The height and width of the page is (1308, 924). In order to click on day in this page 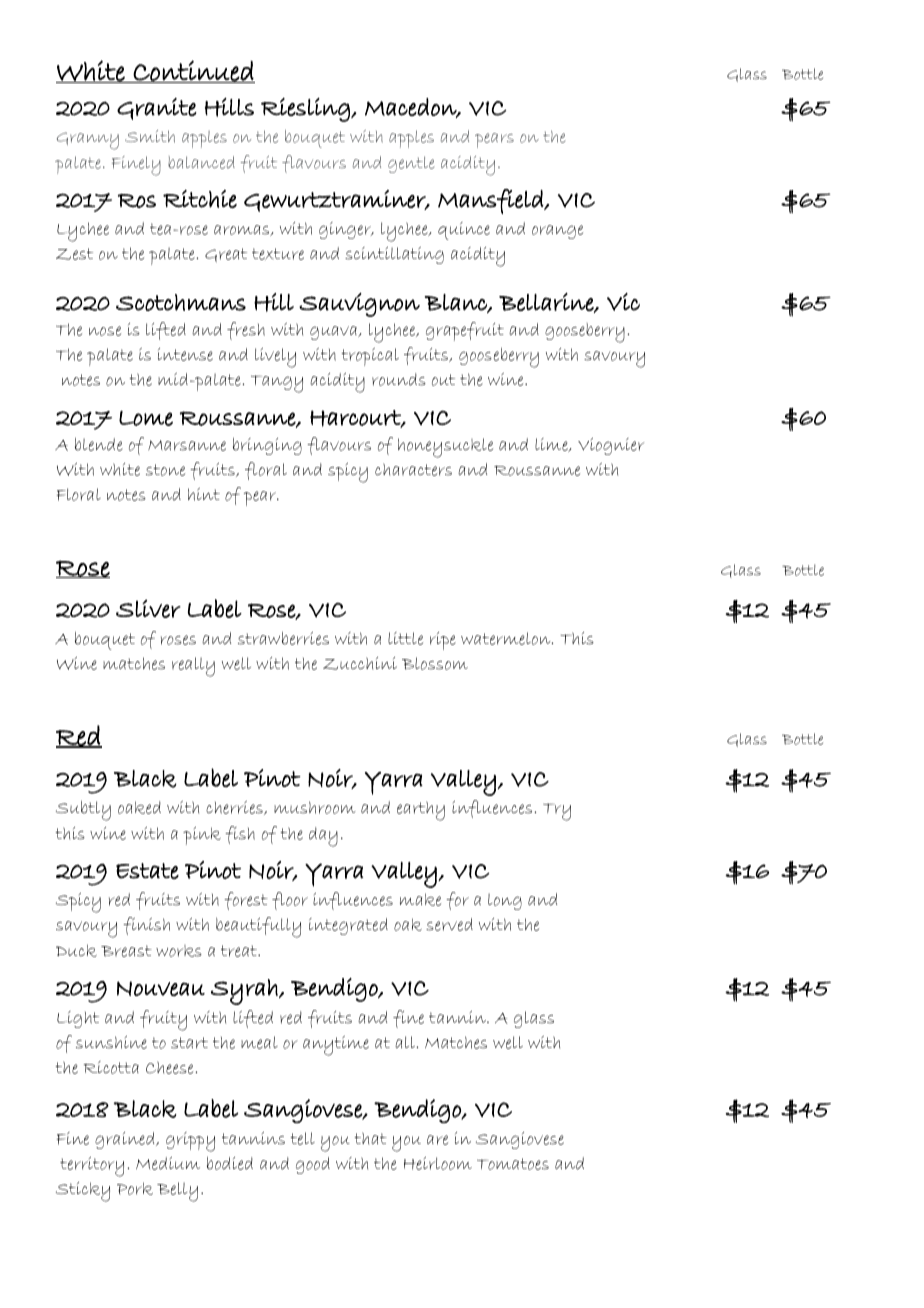, I will do `click(323, 837)`.
